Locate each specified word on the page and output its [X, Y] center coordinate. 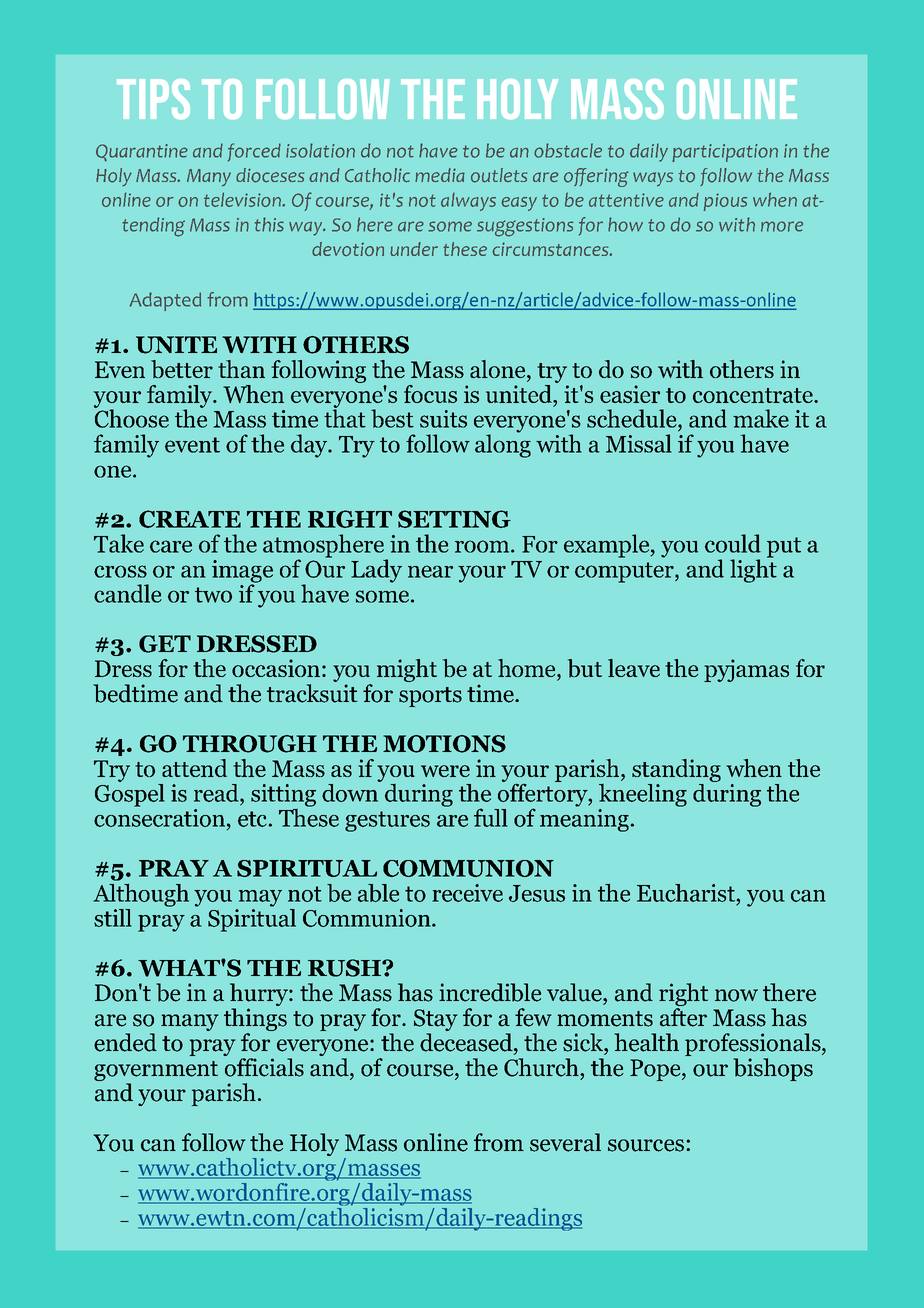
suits [443, 419]
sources [646, 1145]
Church [542, 1067]
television [243, 199]
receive [467, 893]
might [407, 670]
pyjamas [746, 670]
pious [725, 202]
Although [141, 895]
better [182, 369]
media [440, 175]
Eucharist [686, 893]
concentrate [754, 395]
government [156, 1072]
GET [165, 644]
